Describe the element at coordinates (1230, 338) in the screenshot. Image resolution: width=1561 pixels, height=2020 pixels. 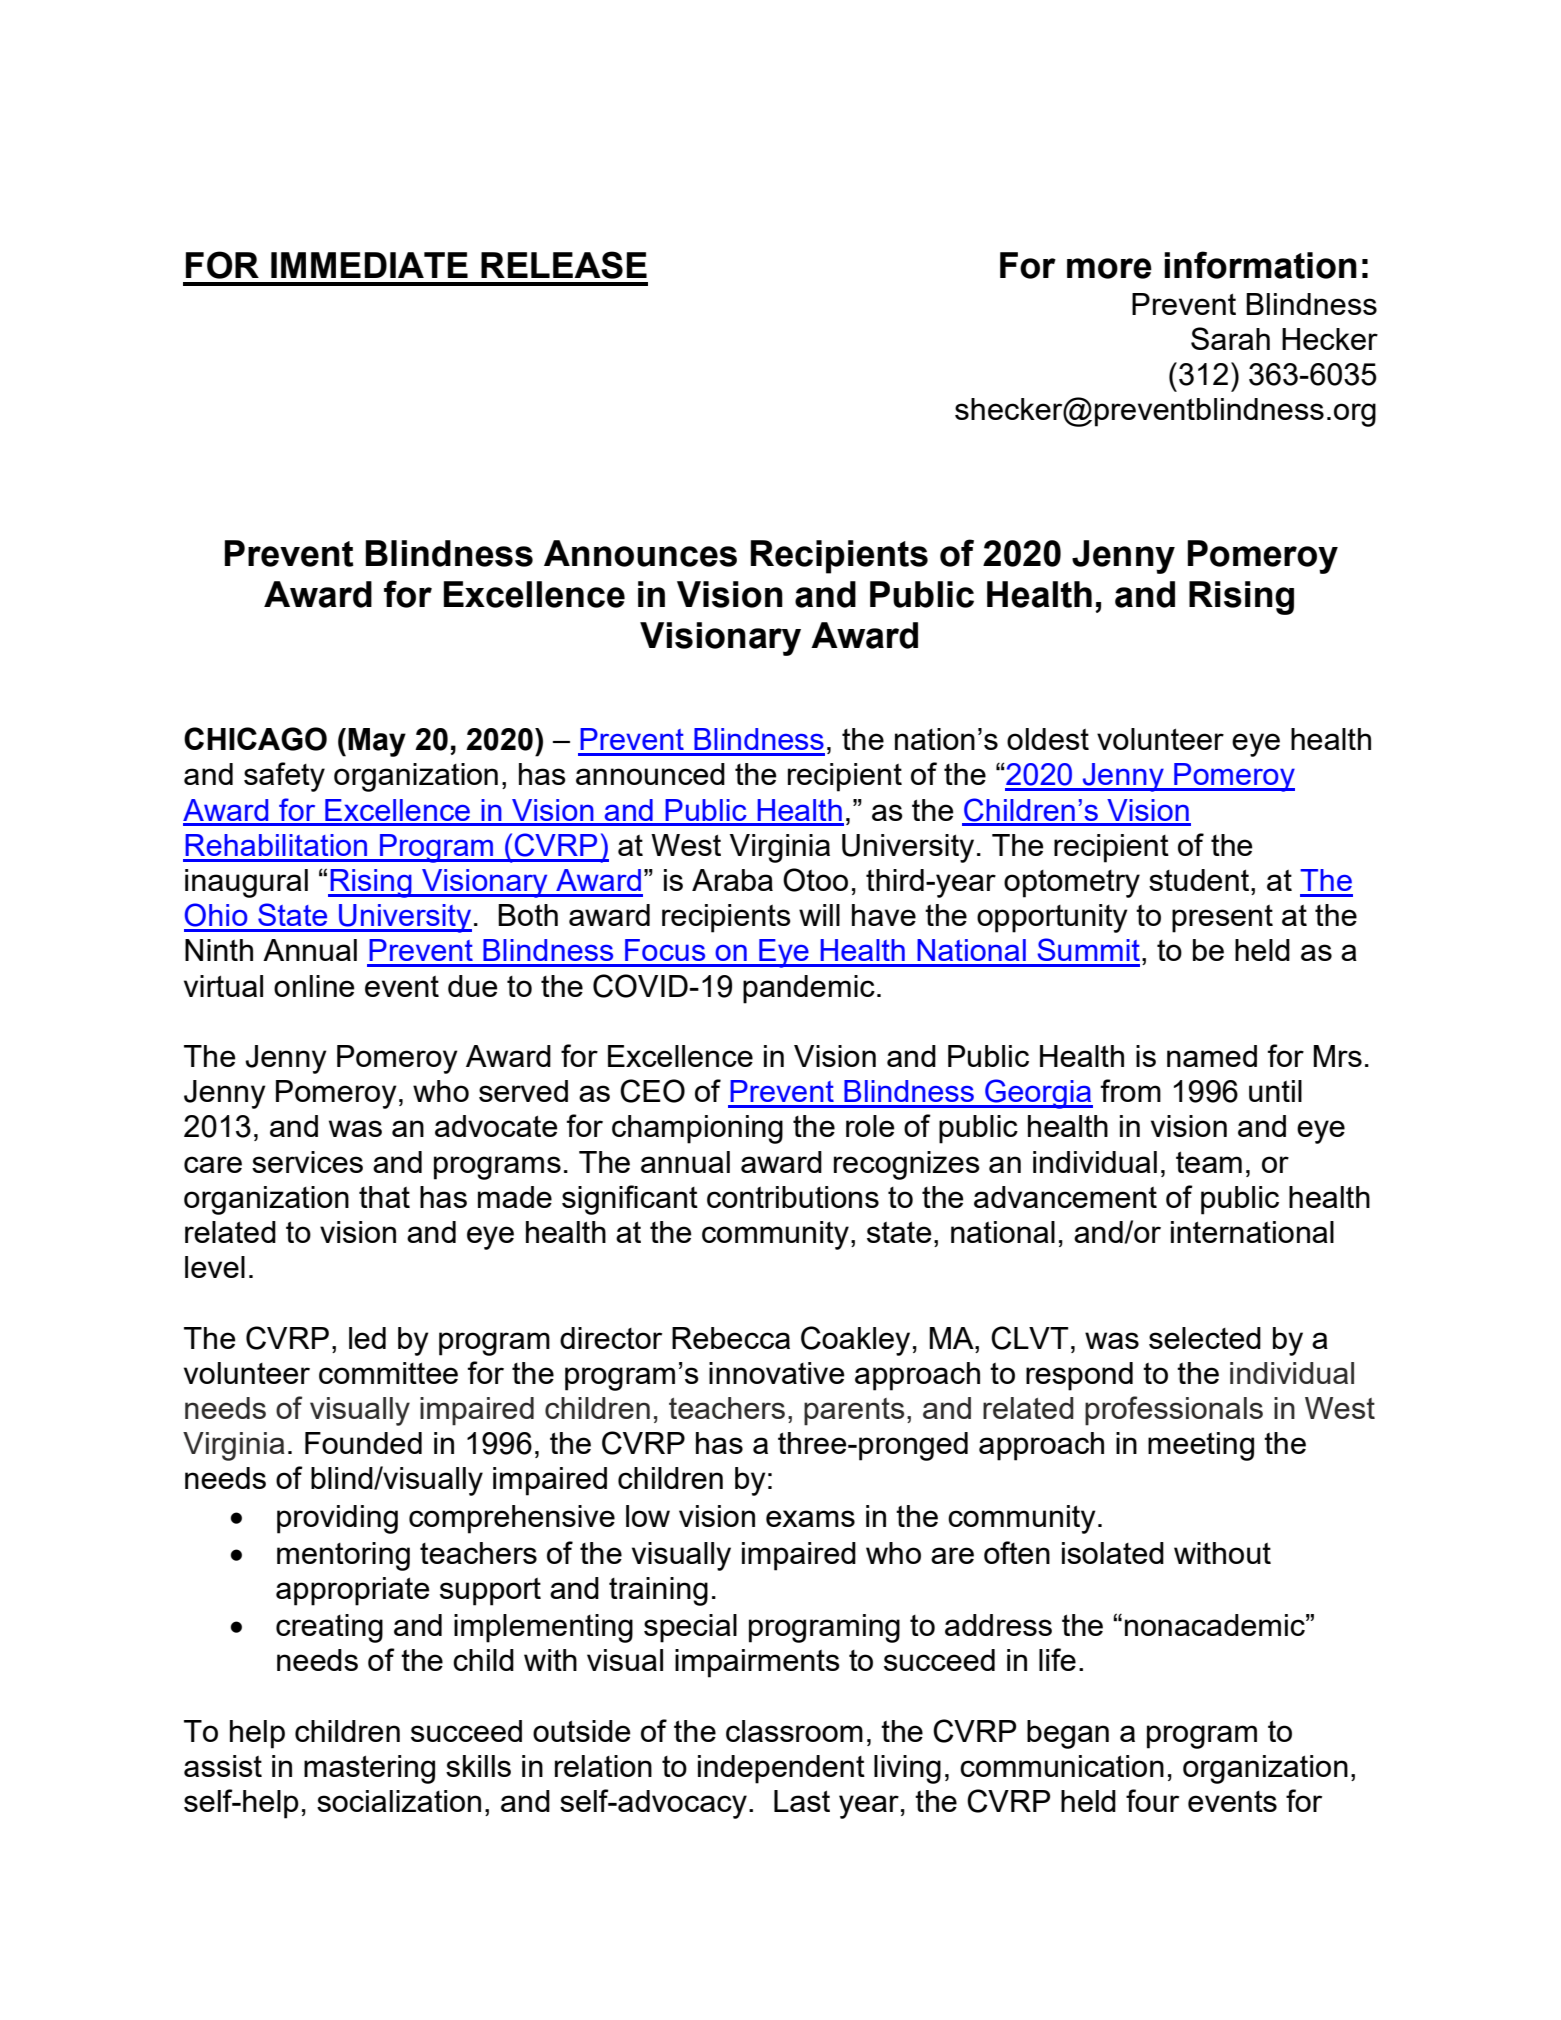
I see `Sarah` at that location.
